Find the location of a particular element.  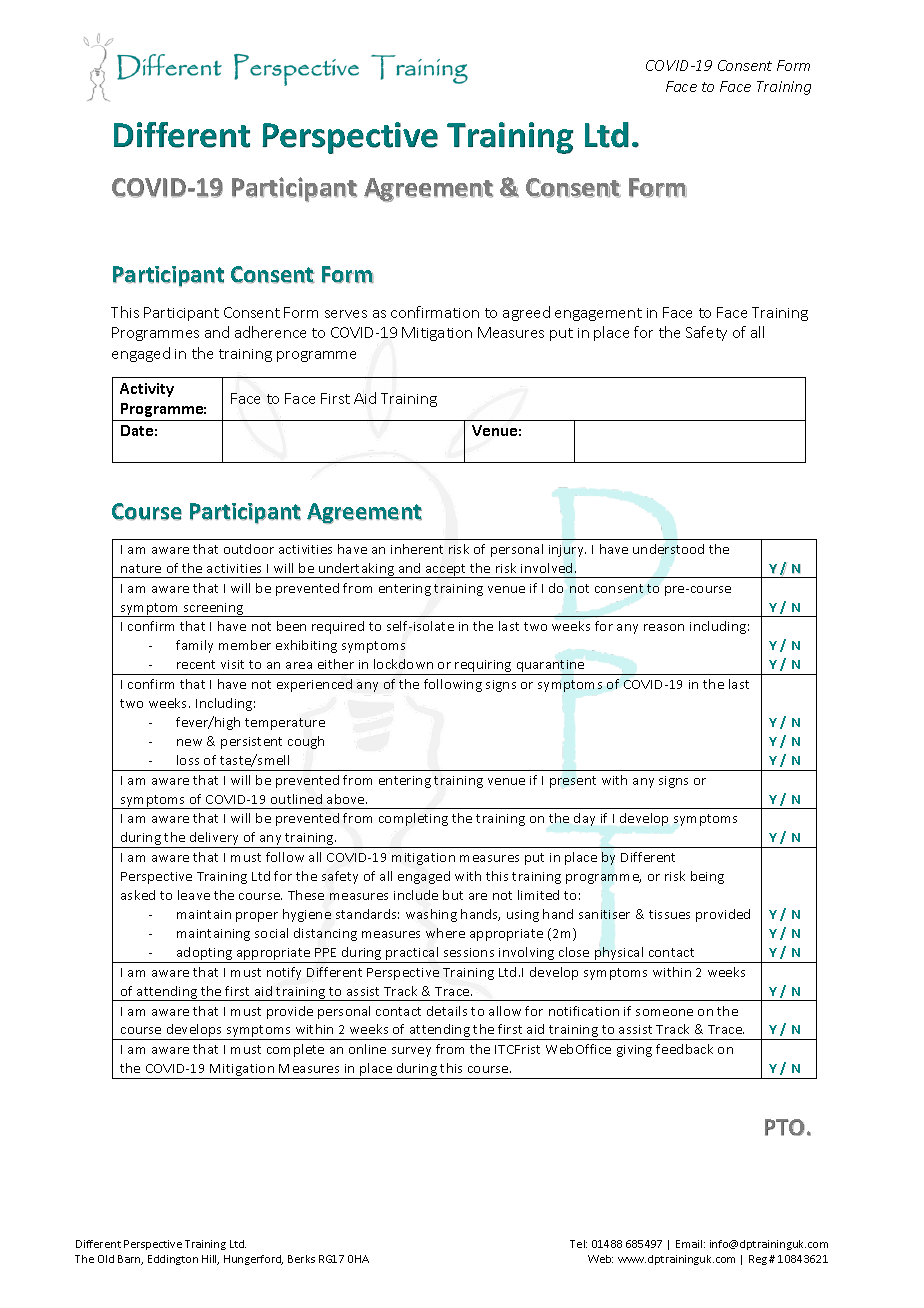

lockdown is located at coordinates (403, 664).
